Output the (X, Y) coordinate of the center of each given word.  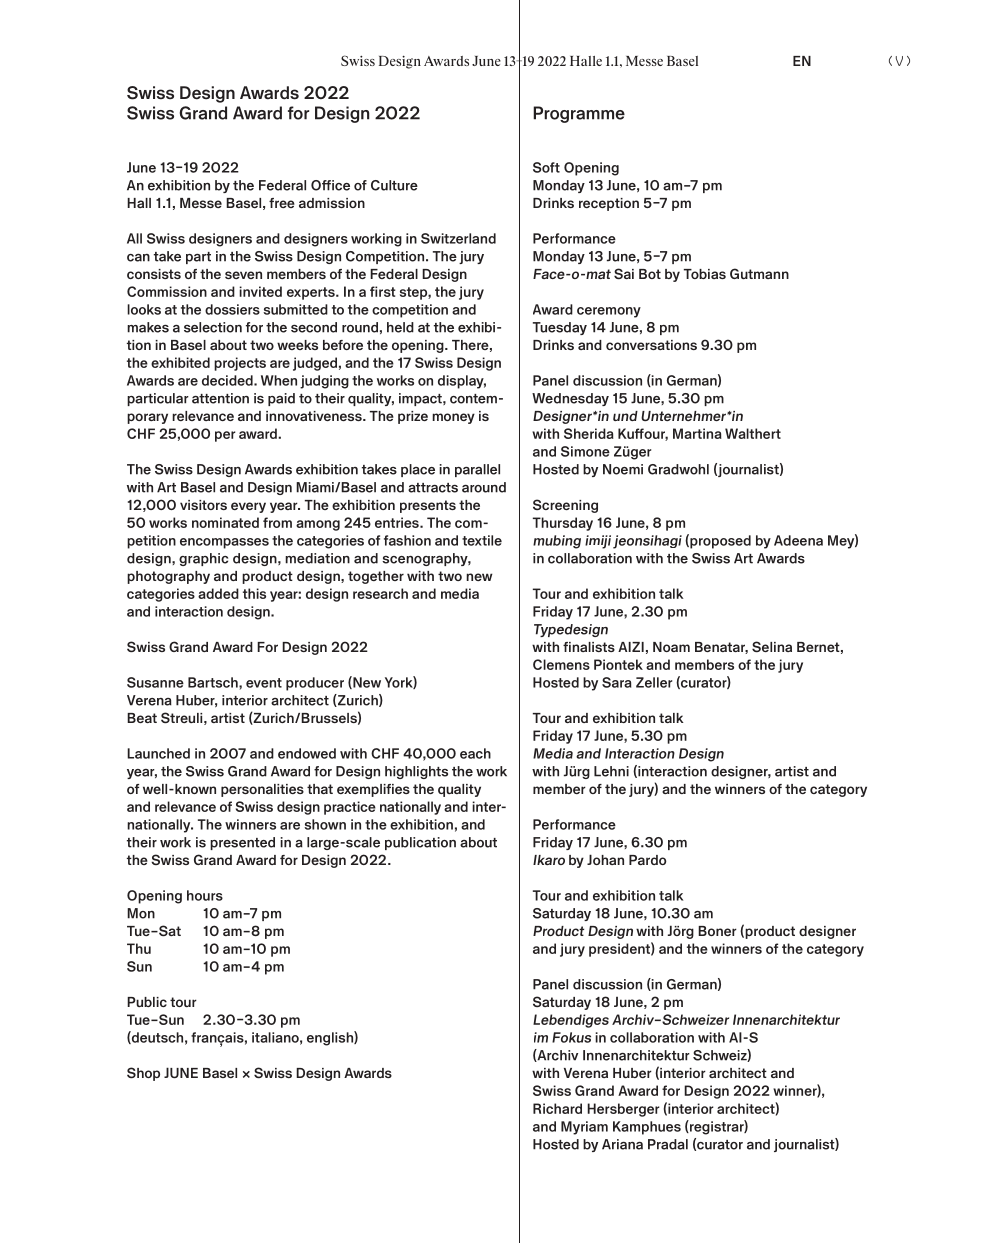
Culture (394, 185)
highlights (416, 772)
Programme (579, 114)
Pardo (648, 860)
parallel (477, 470)
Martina (697, 433)
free (282, 203)
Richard (557, 1108)
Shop (143, 1074)
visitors (203, 505)
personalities (262, 790)
